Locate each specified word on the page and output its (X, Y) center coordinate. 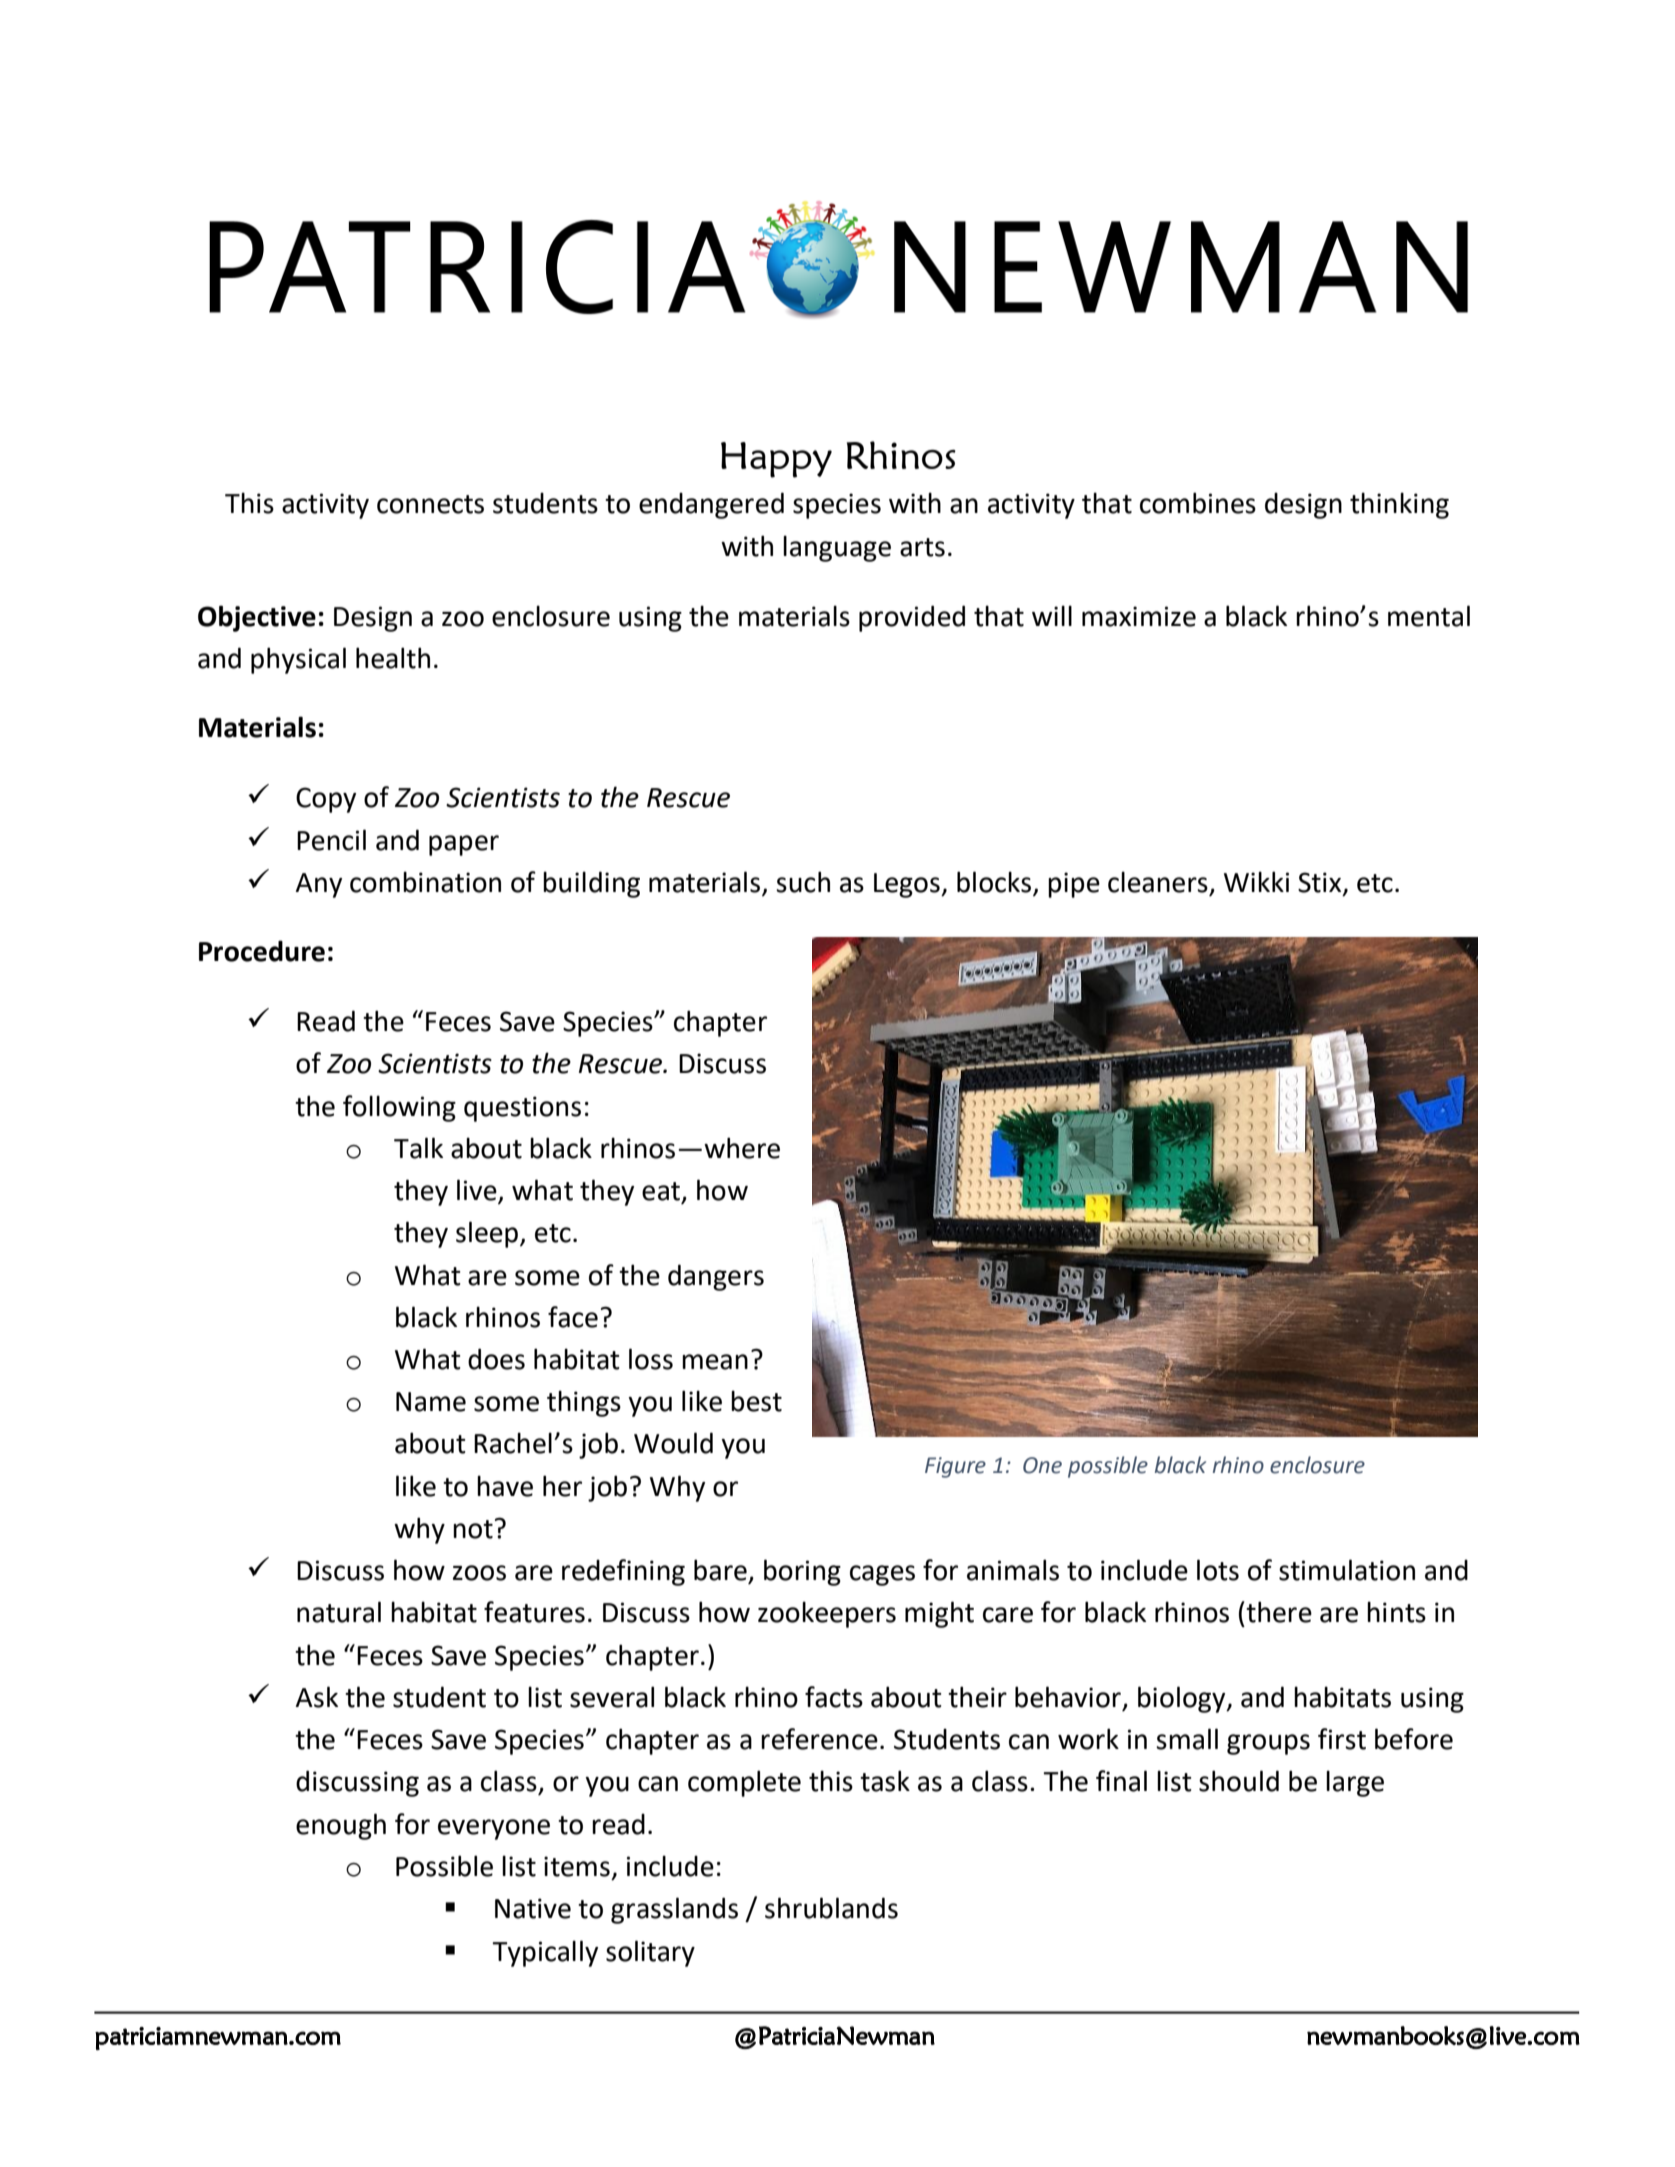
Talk (418, 1148)
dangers (716, 1277)
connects (430, 504)
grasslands (674, 1910)
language (837, 548)
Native (533, 1908)
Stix (1321, 883)
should (1239, 1781)
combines (1198, 503)
